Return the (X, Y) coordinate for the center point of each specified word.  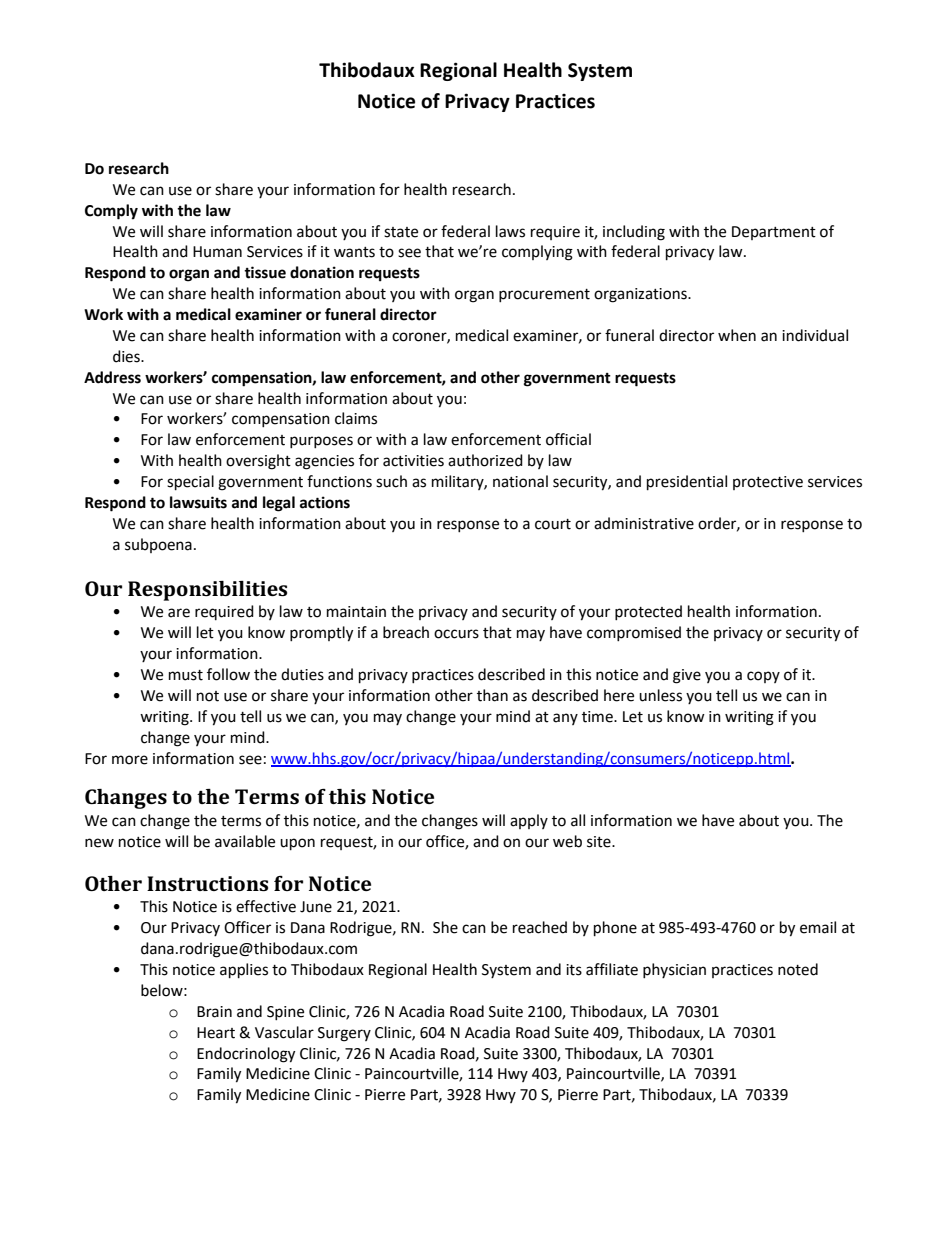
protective (768, 483)
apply (529, 821)
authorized (485, 460)
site (600, 842)
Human (217, 252)
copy (763, 677)
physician (674, 970)
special (190, 483)
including (634, 233)
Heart (216, 1033)
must (186, 675)
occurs (456, 634)
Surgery (344, 1034)
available (245, 841)
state (401, 232)
